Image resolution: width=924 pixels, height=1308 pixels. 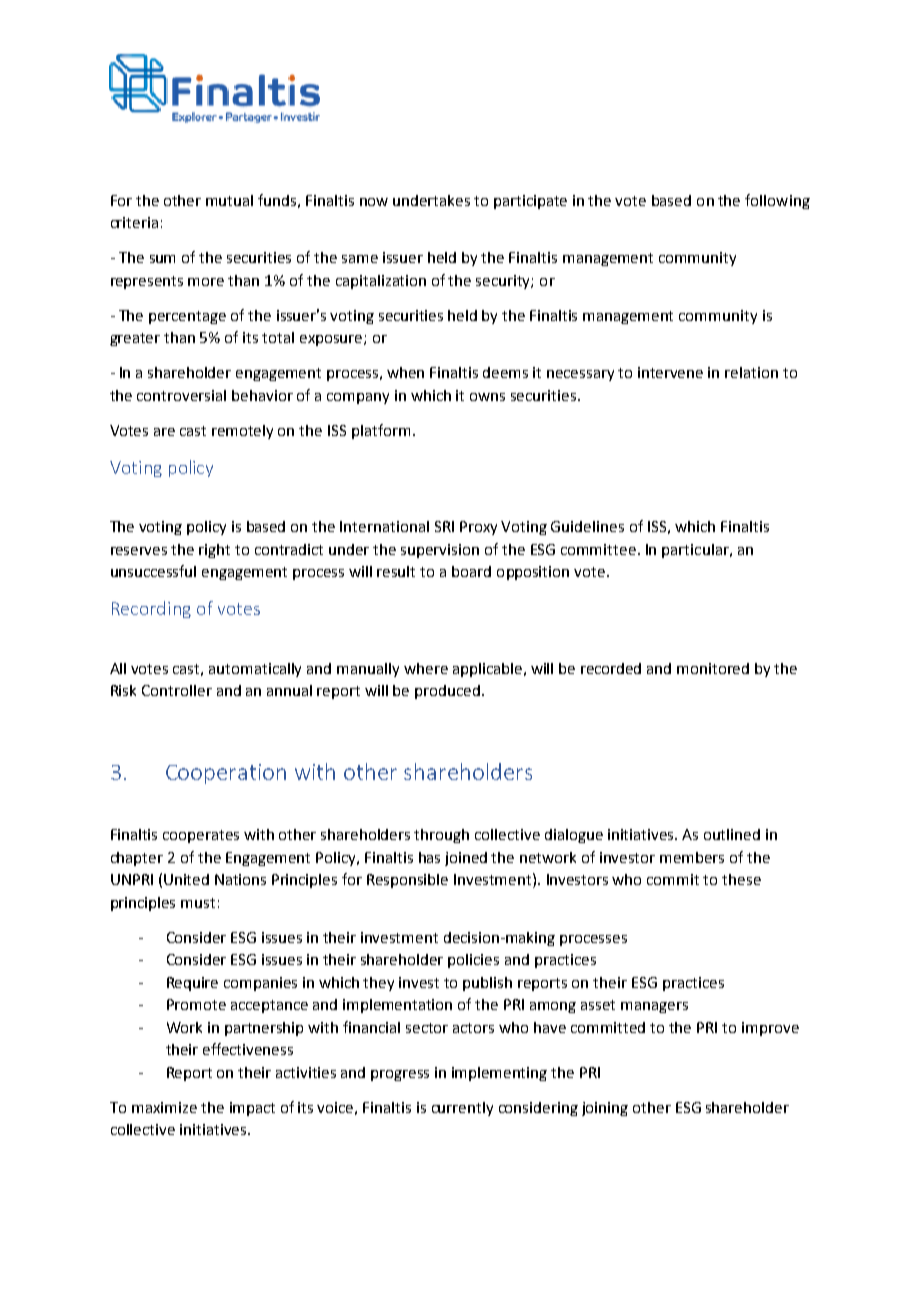 What do you see at coordinates (692, 857) in the document?
I see `members` at bounding box center [692, 857].
